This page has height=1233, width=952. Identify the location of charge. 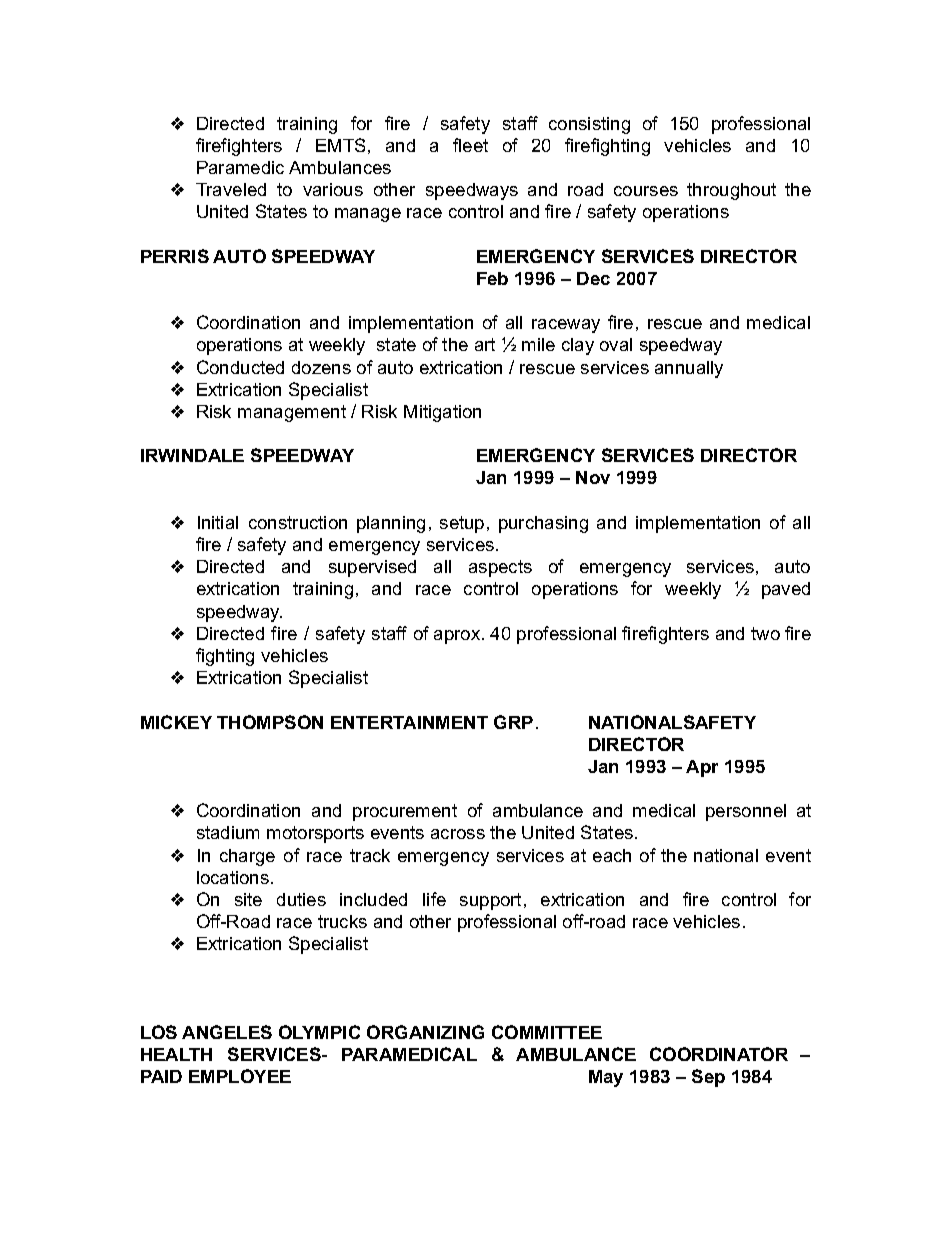
(247, 857).
